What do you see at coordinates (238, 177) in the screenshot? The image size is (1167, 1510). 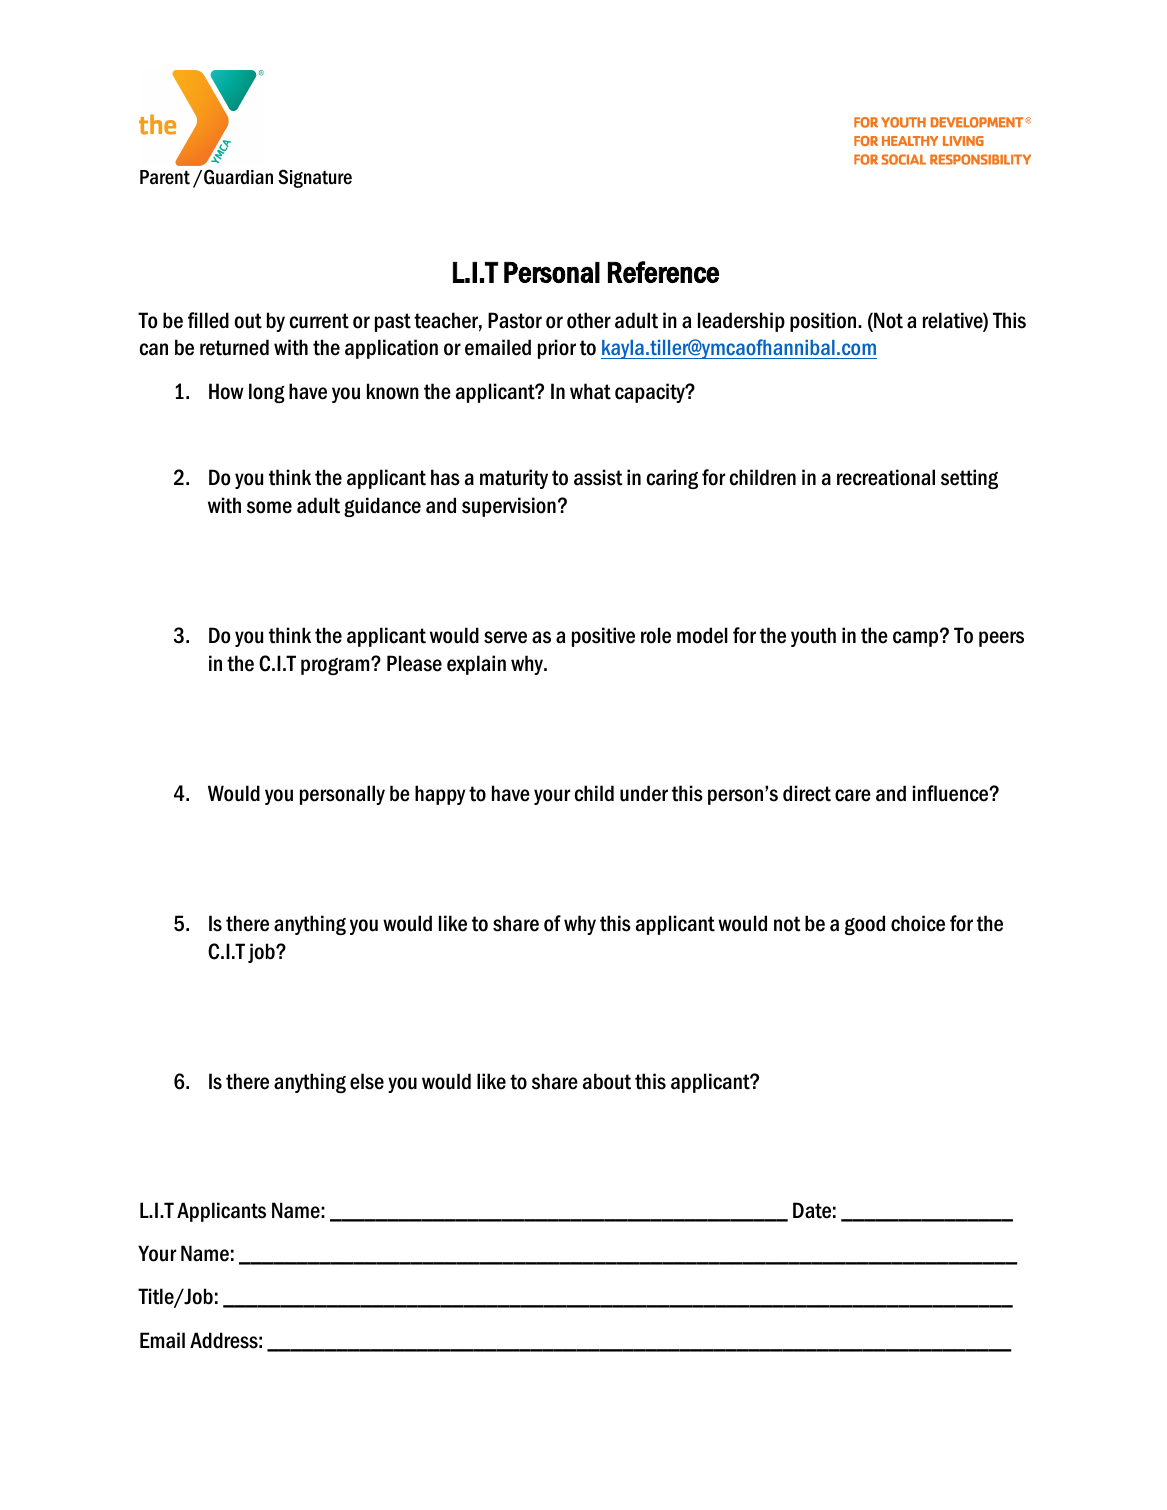 I see `Guardian` at bounding box center [238, 177].
